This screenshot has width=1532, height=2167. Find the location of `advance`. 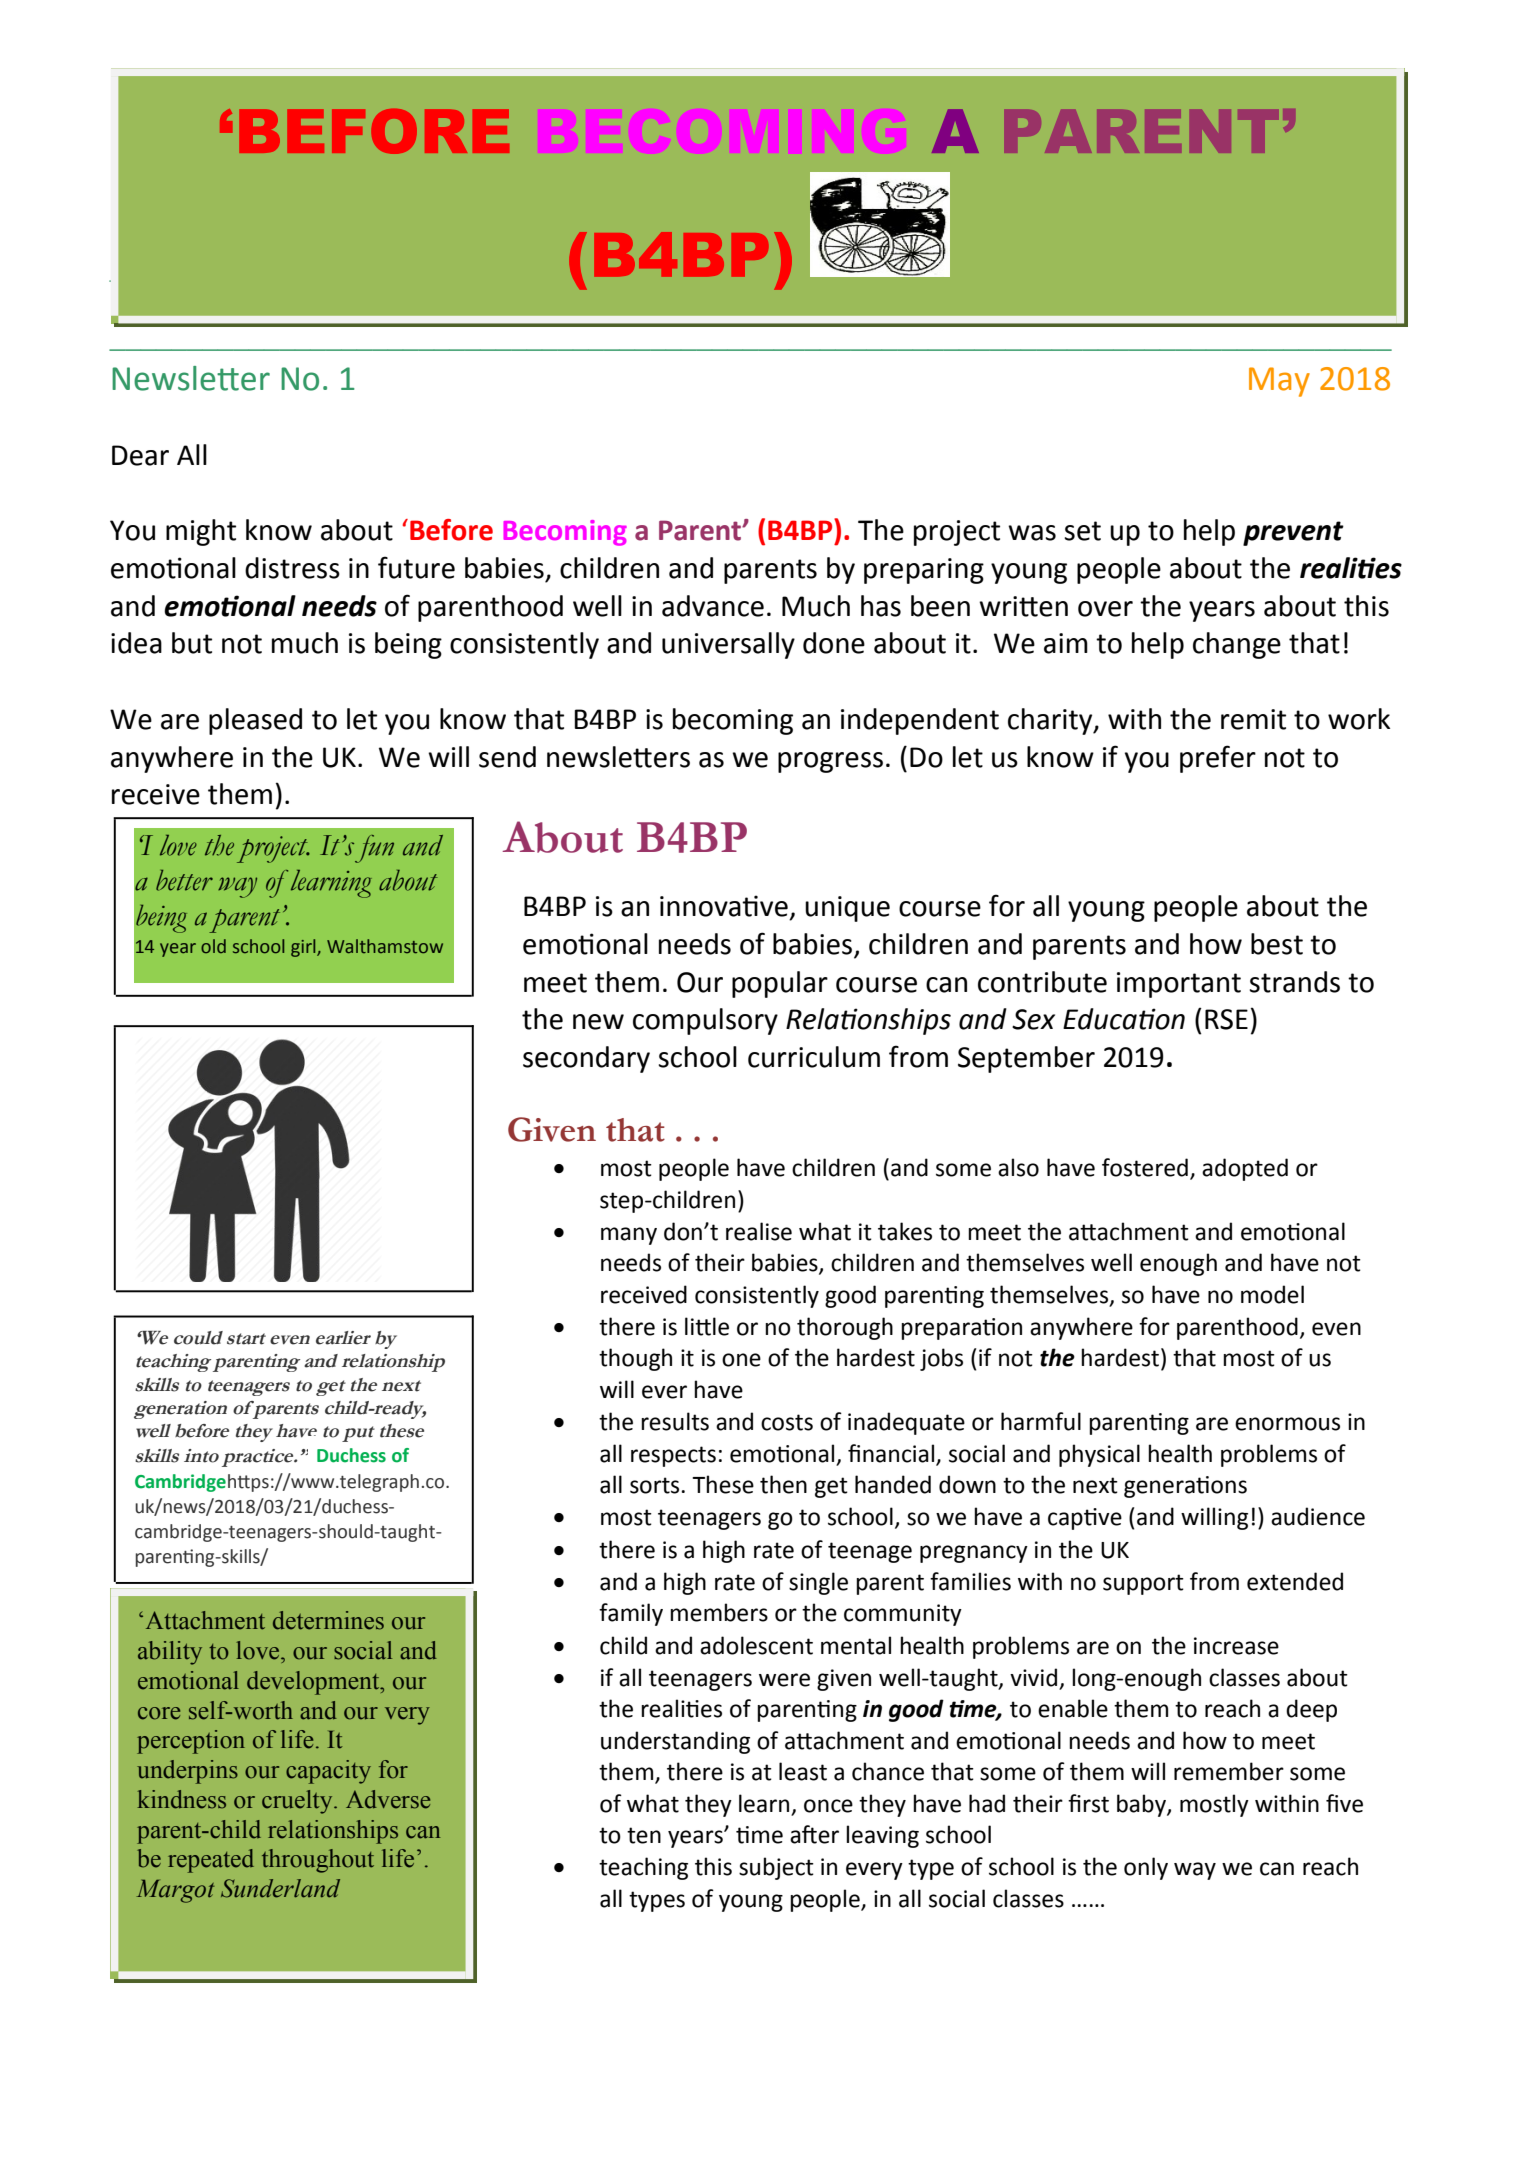

advance is located at coordinates (713, 606).
